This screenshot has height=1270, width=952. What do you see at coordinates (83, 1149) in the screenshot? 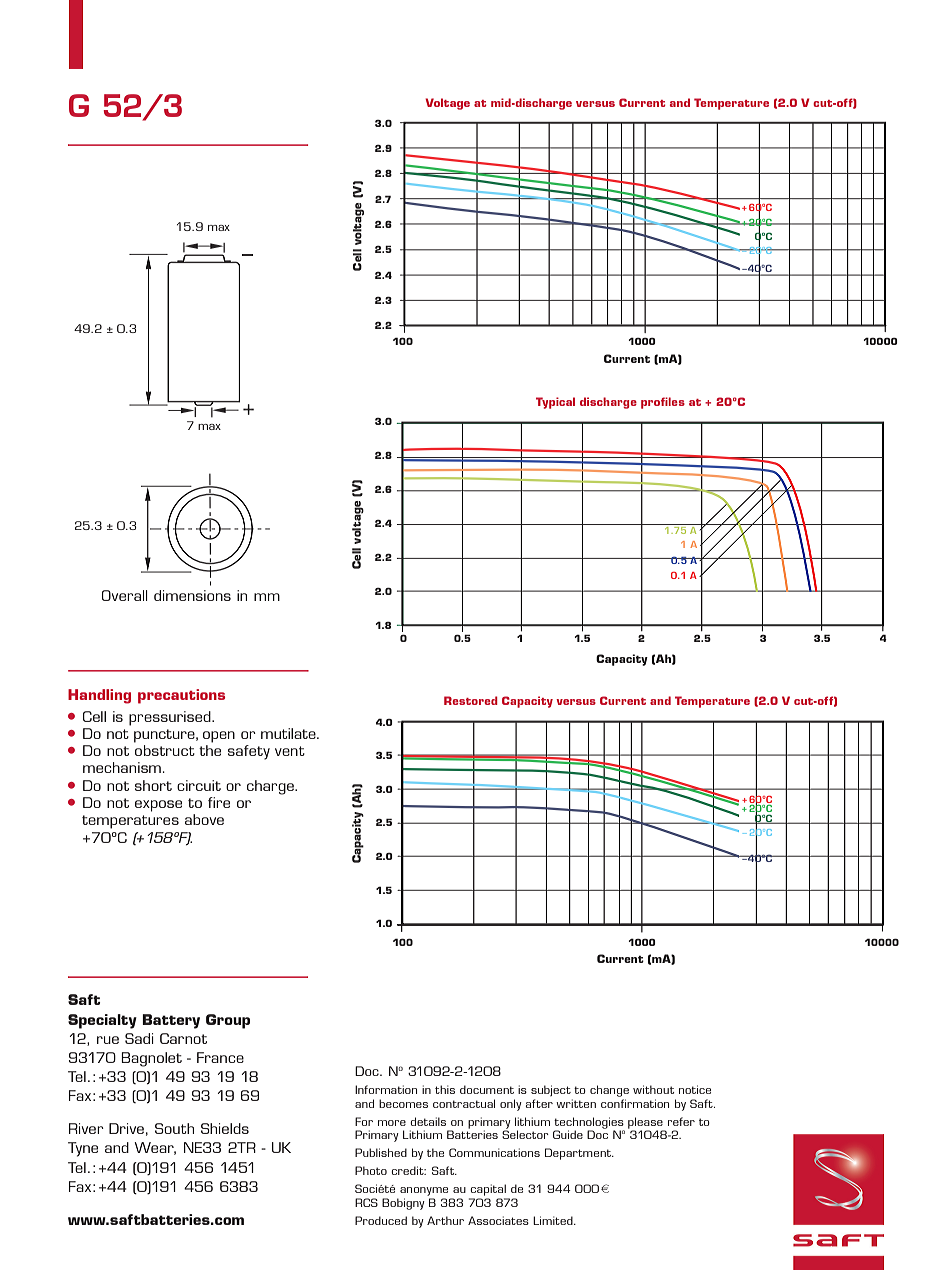
I see `Tyne` at bounding box center [83, 1149].
